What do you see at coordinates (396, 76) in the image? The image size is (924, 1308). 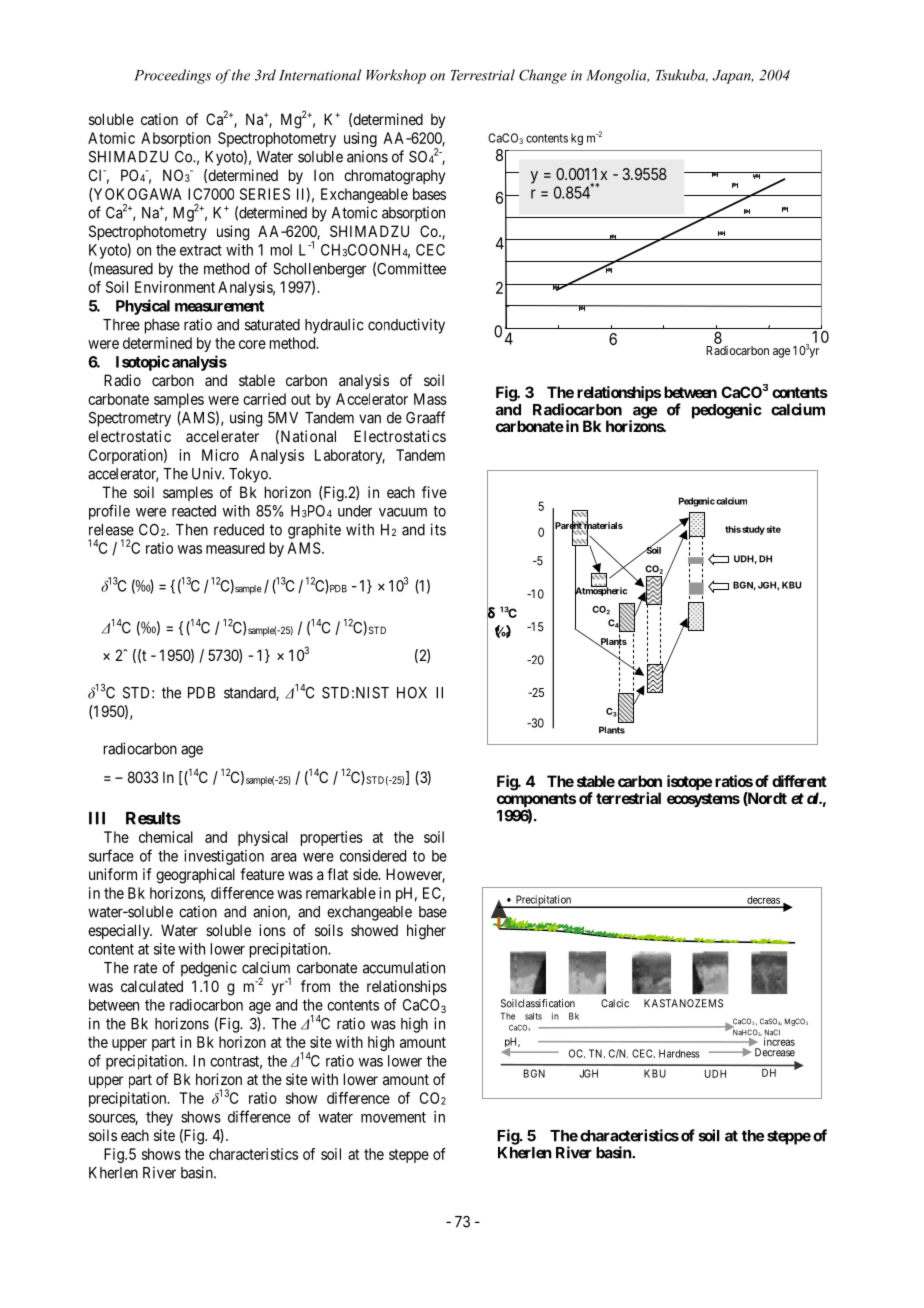 I see `Workshop` at bounding box center [396, 76].
